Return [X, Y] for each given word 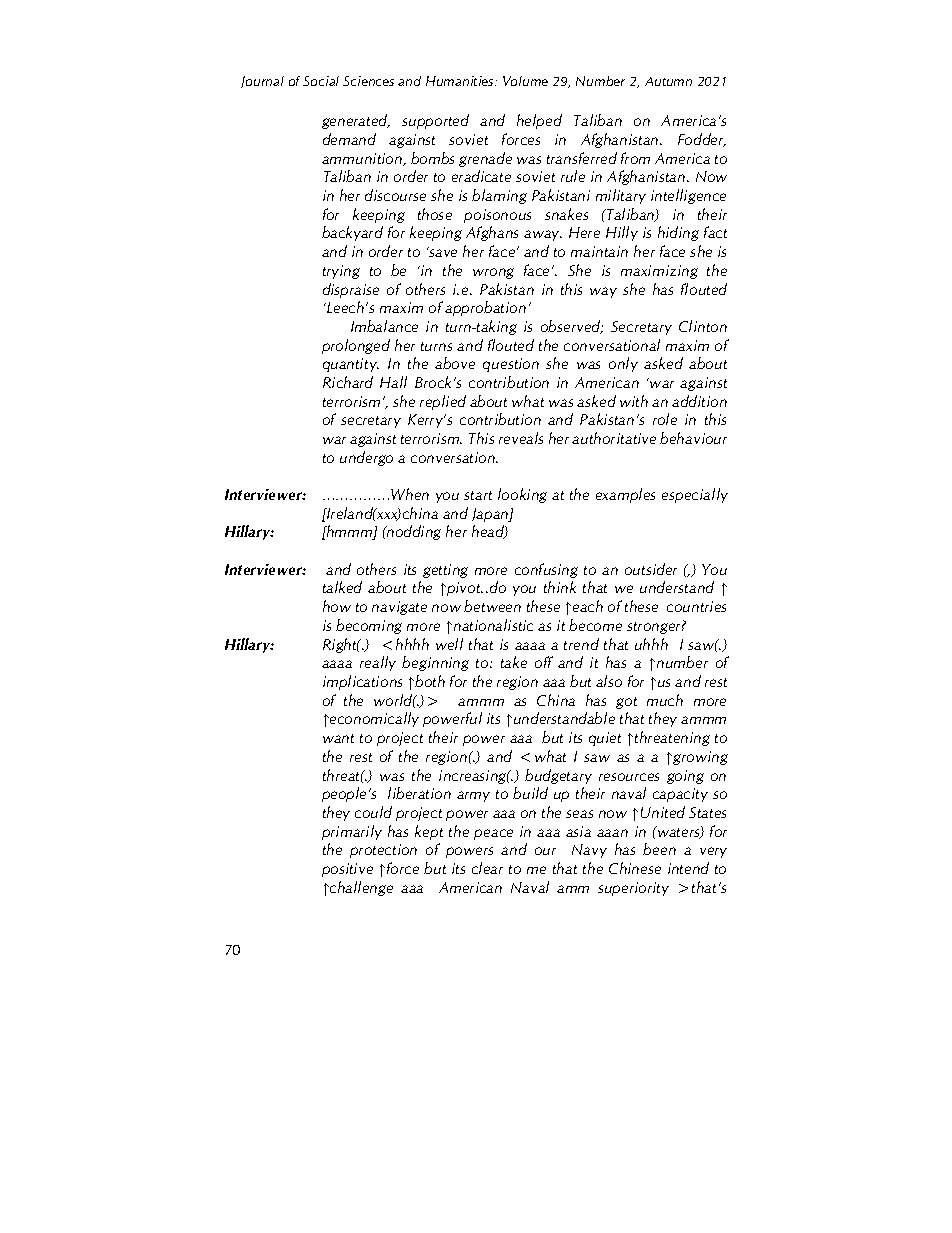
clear [487, 868]
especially [695, 495]
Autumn [668, 81]
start [478, 495]
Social [321, 81]
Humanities [461, 81]
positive [347, 870]
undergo [366, 458]
